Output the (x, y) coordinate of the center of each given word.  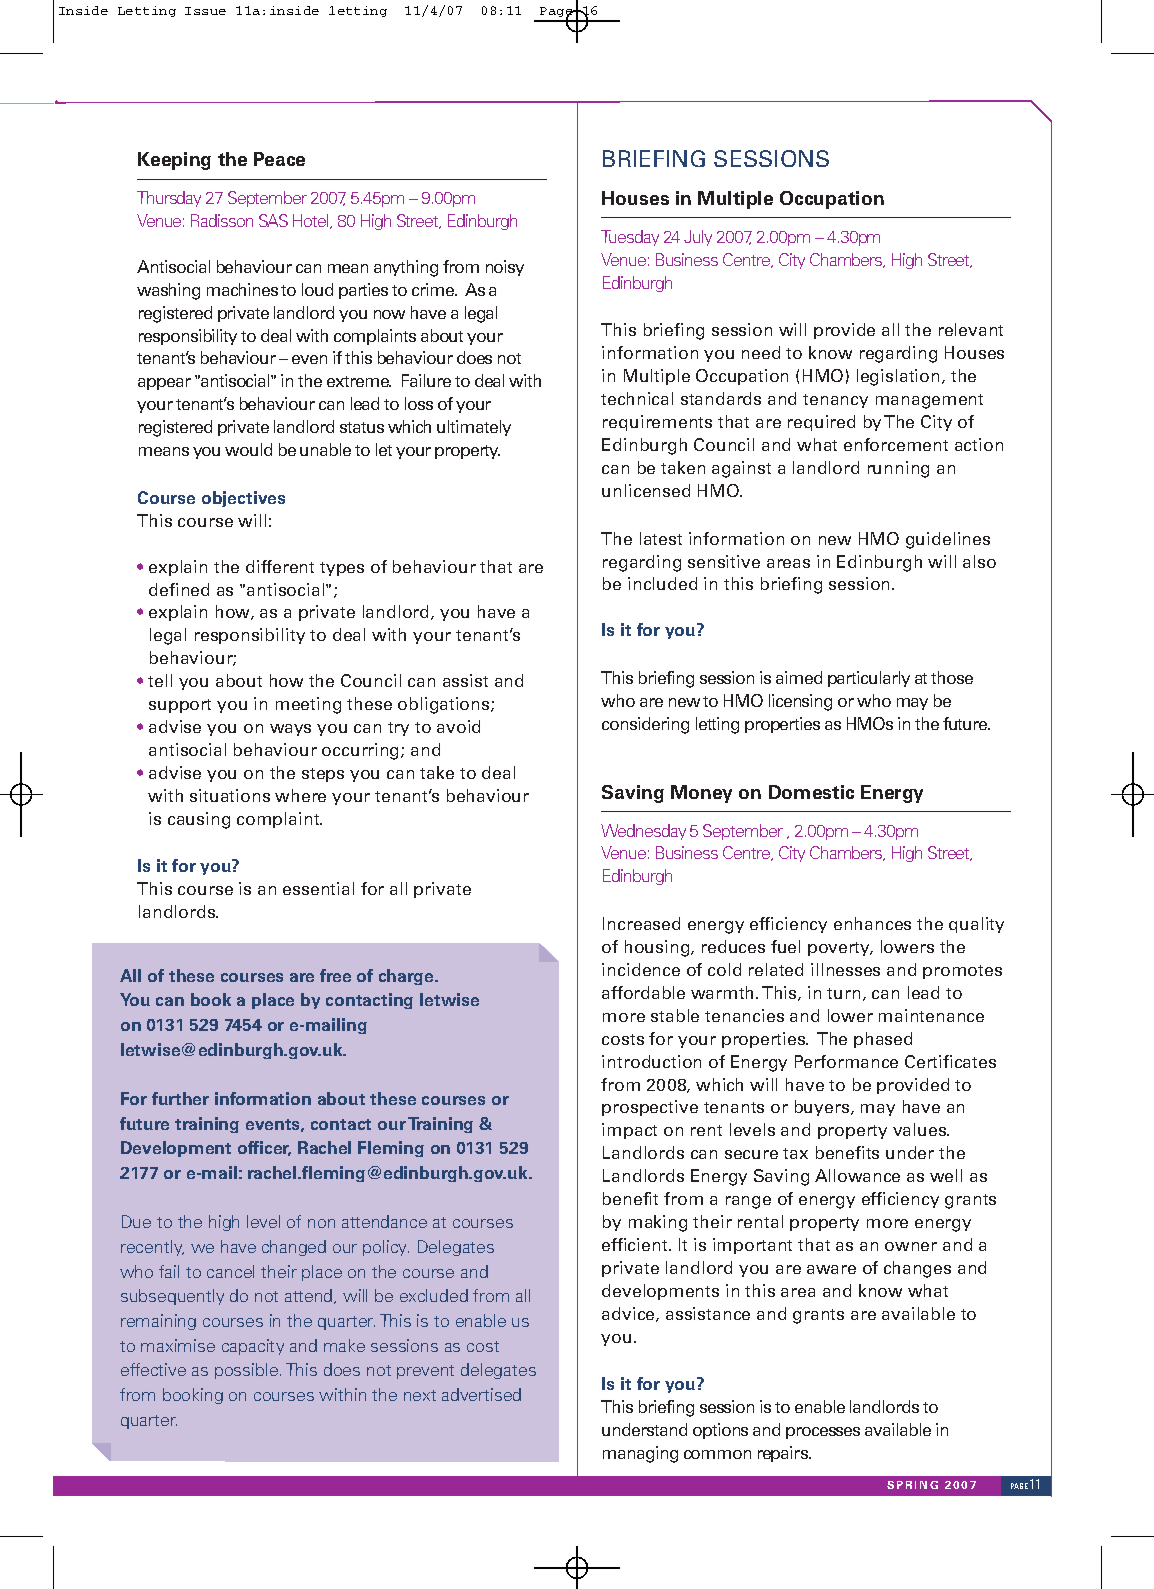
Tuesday (630, 238)
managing (640, 1454)
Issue (205, 11)
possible (246, 1371)
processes (823, 1433)
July (698, 238)
